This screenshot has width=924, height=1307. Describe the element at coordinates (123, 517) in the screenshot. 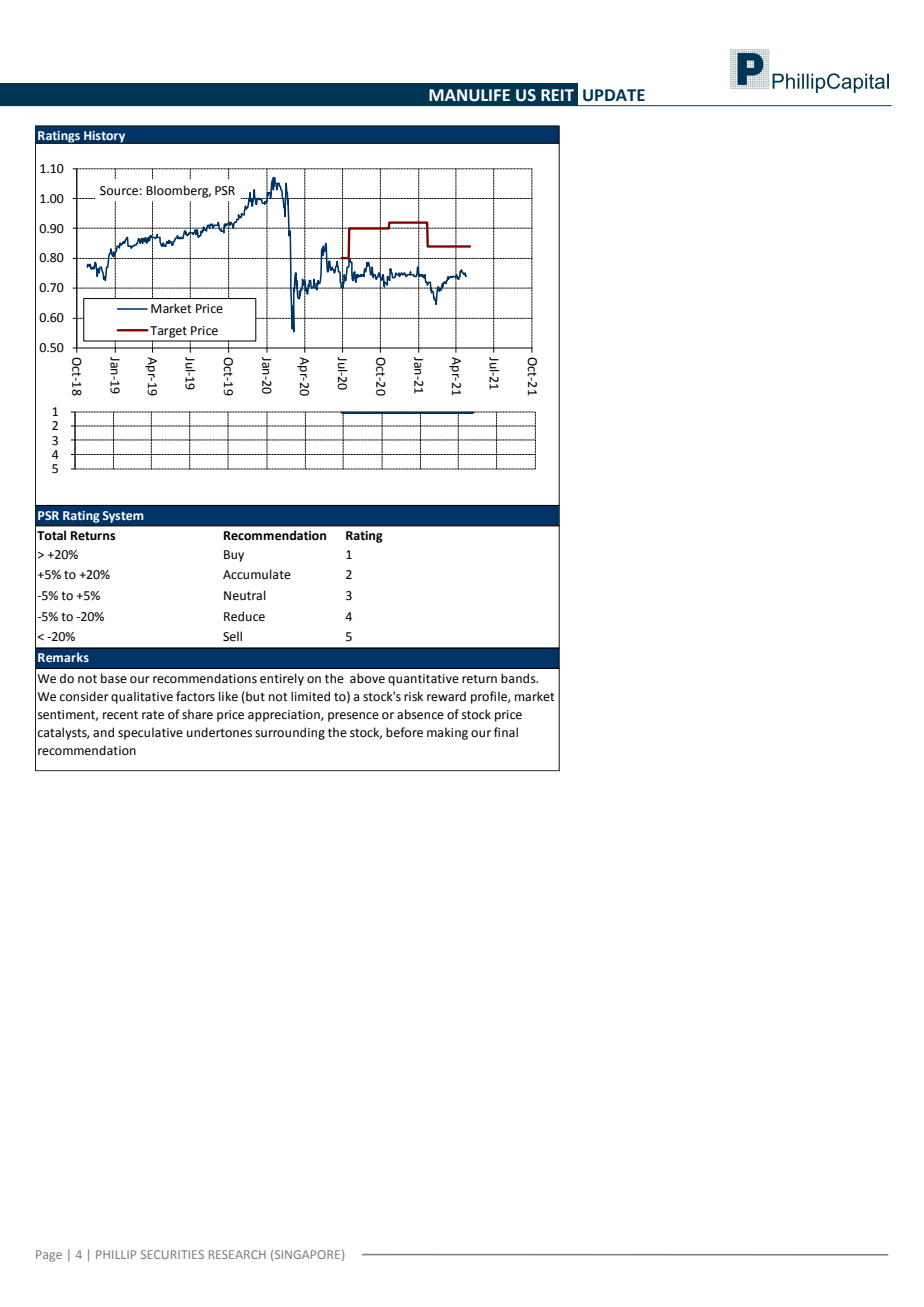

I see `System` at that location.
